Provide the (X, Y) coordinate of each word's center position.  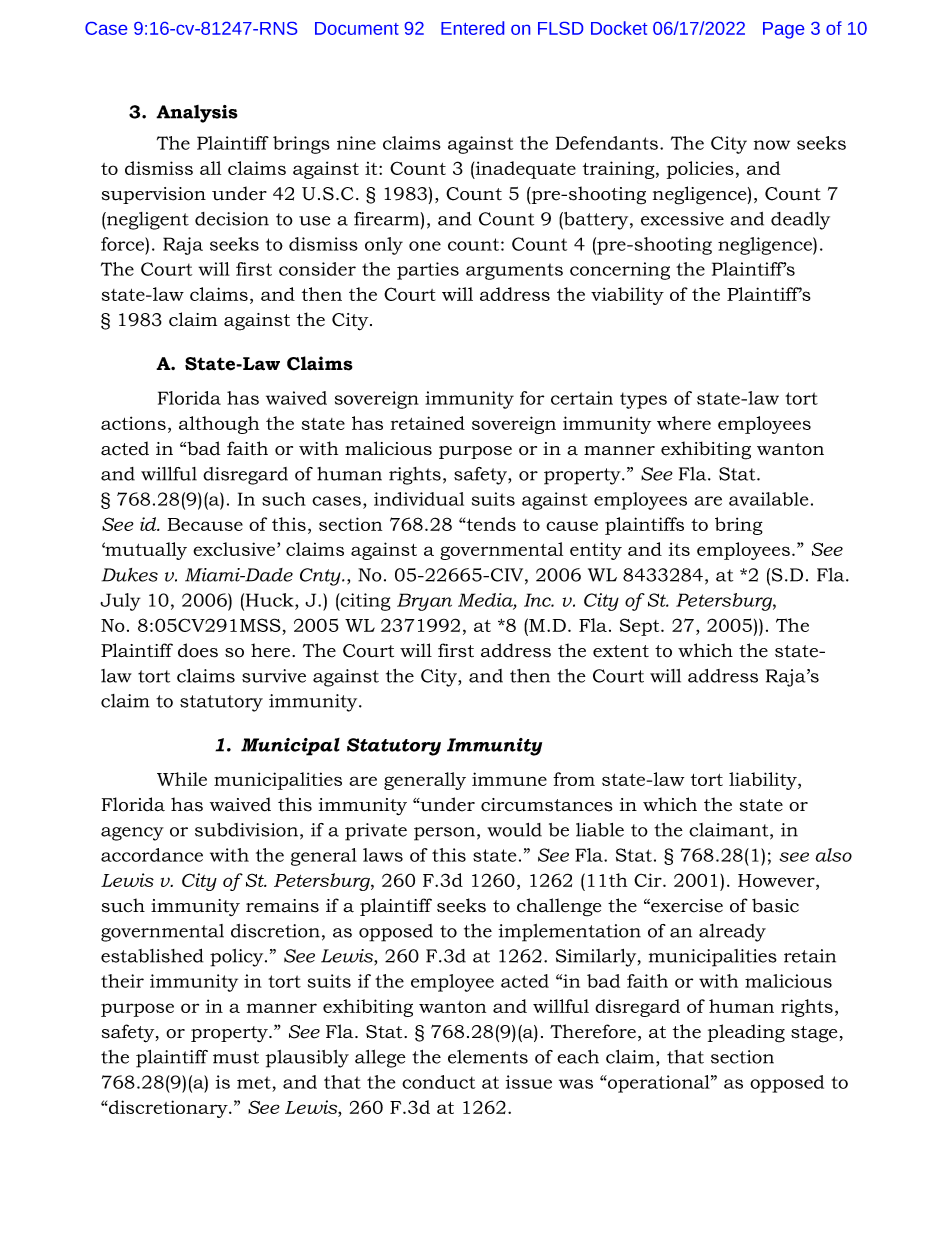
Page (783, 30)
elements (488, 1057)
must (236, 1057)
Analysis (197, 114)
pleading (746, 1033)
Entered (472, 28)
